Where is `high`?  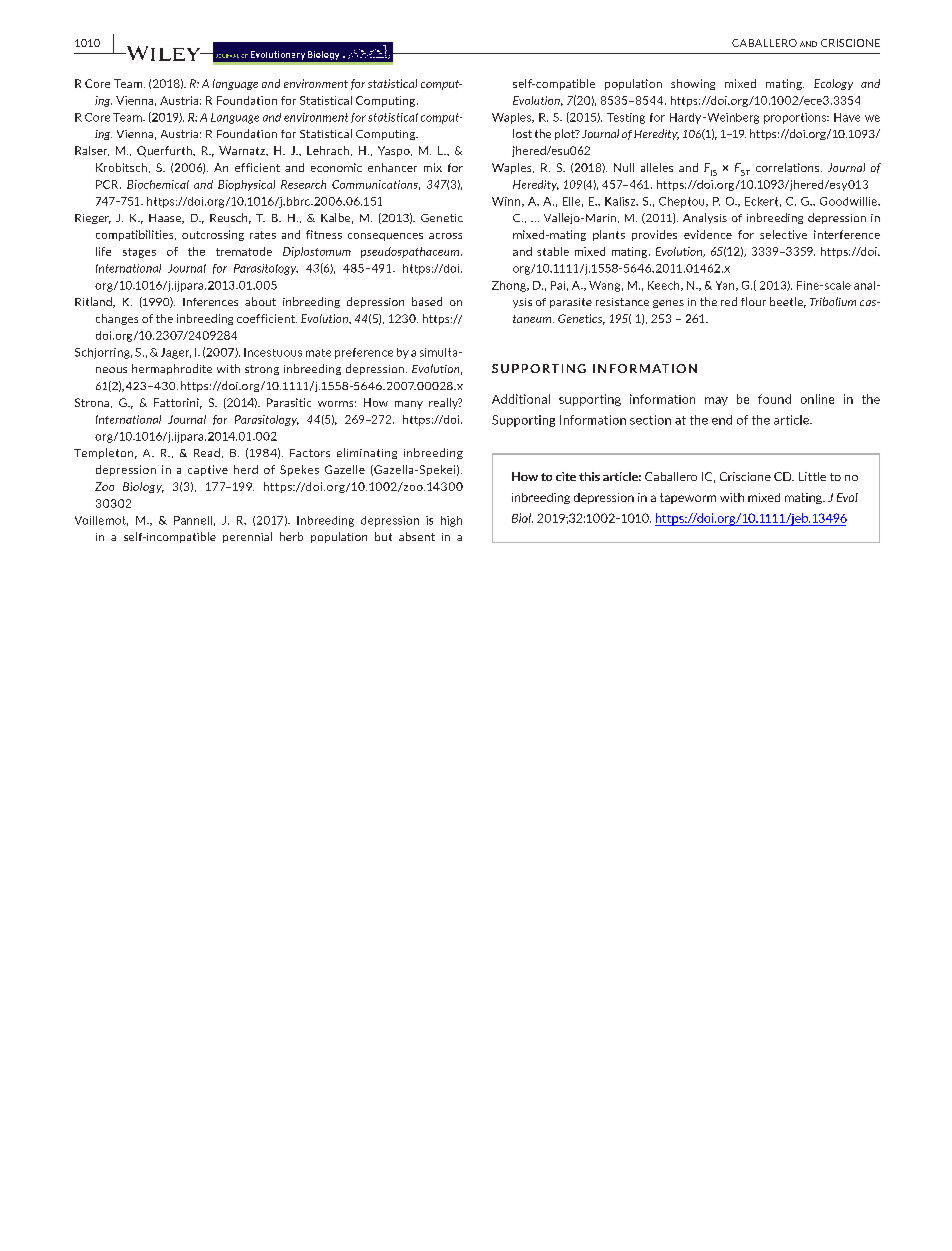 high is located at coordinates (451, 521).
